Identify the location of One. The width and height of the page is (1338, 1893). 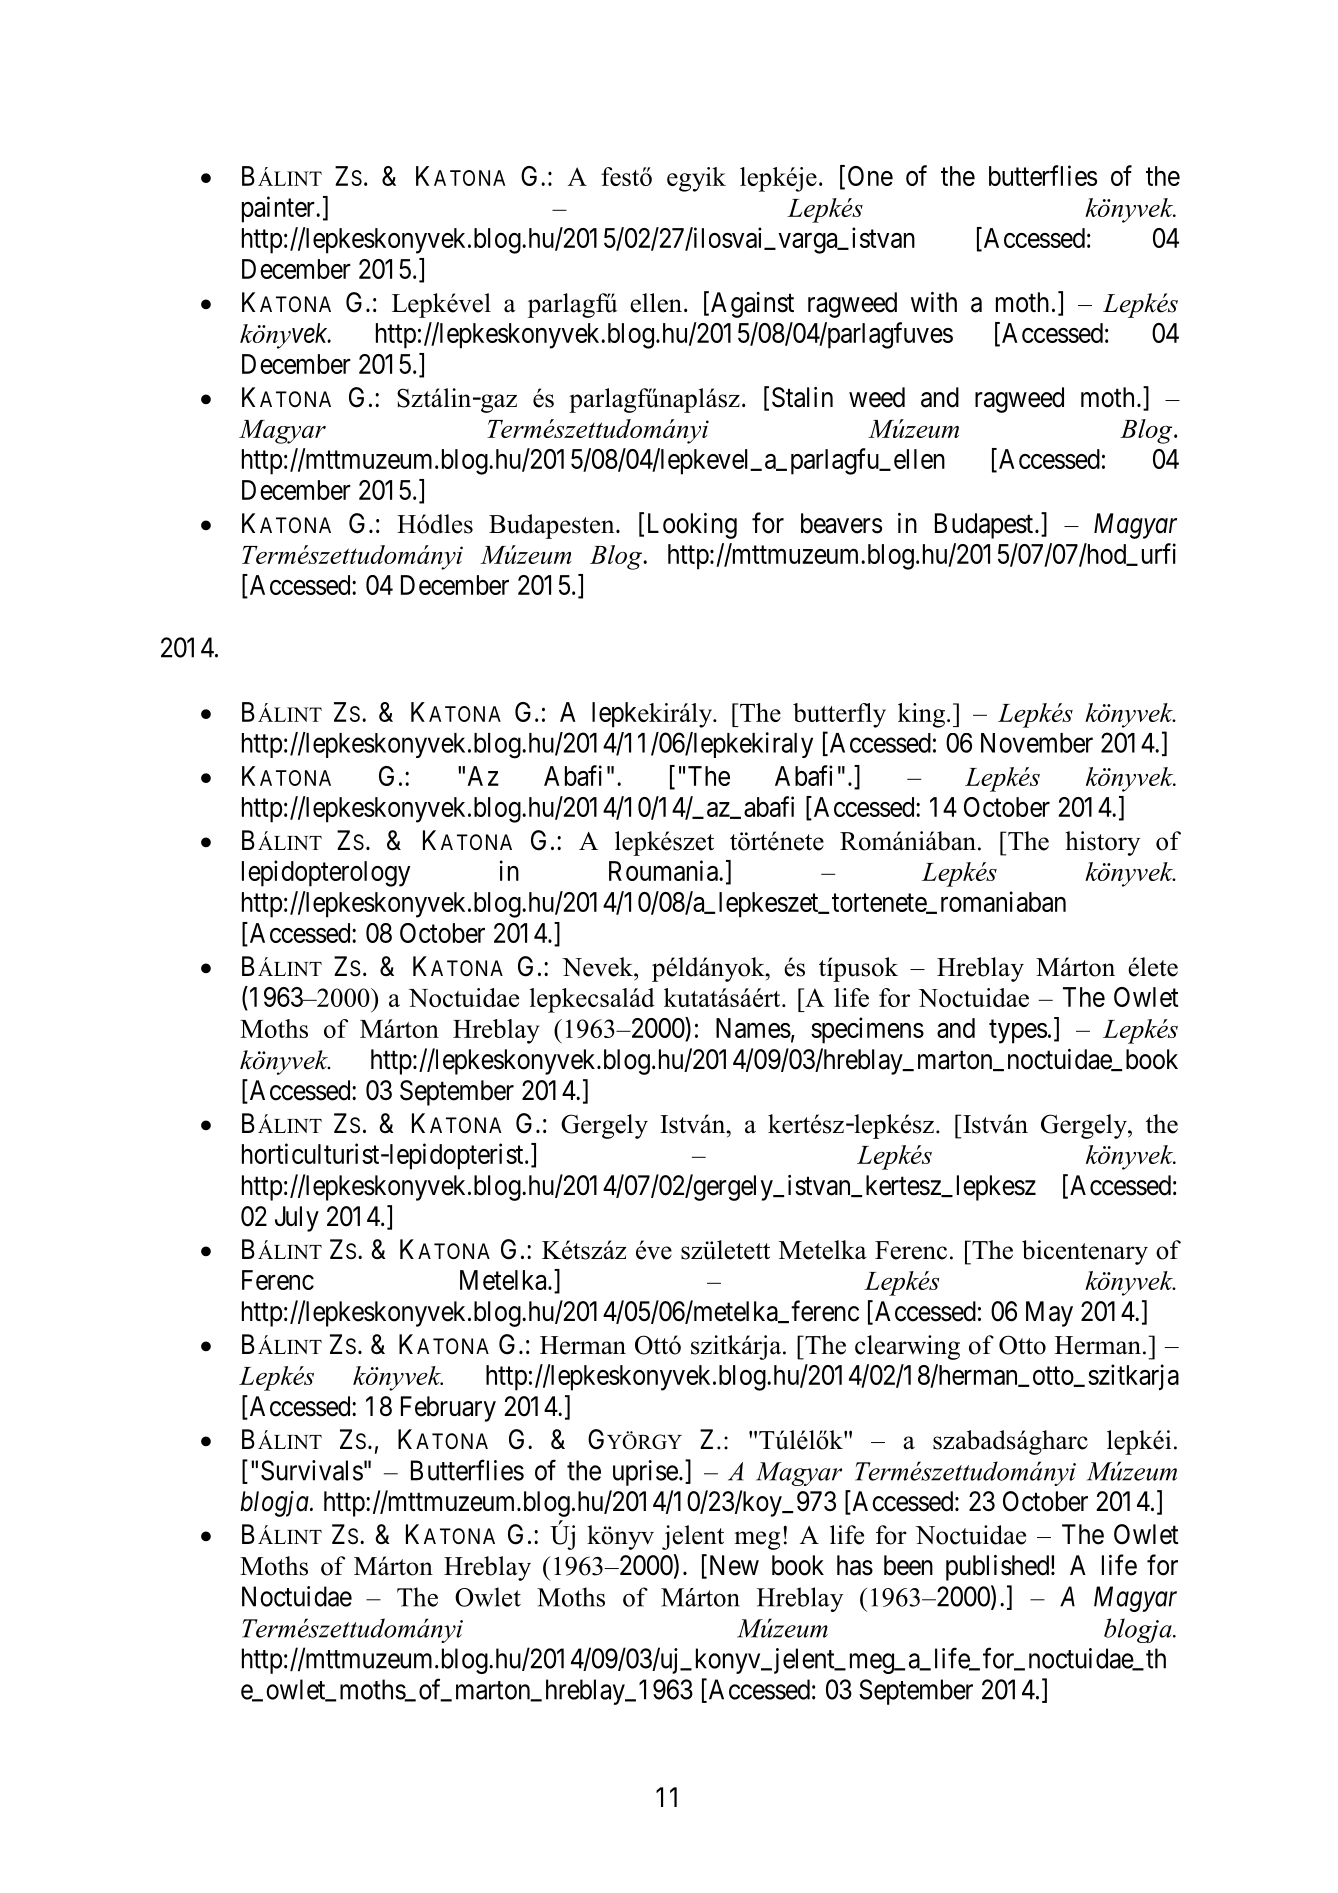
(870, 176).
